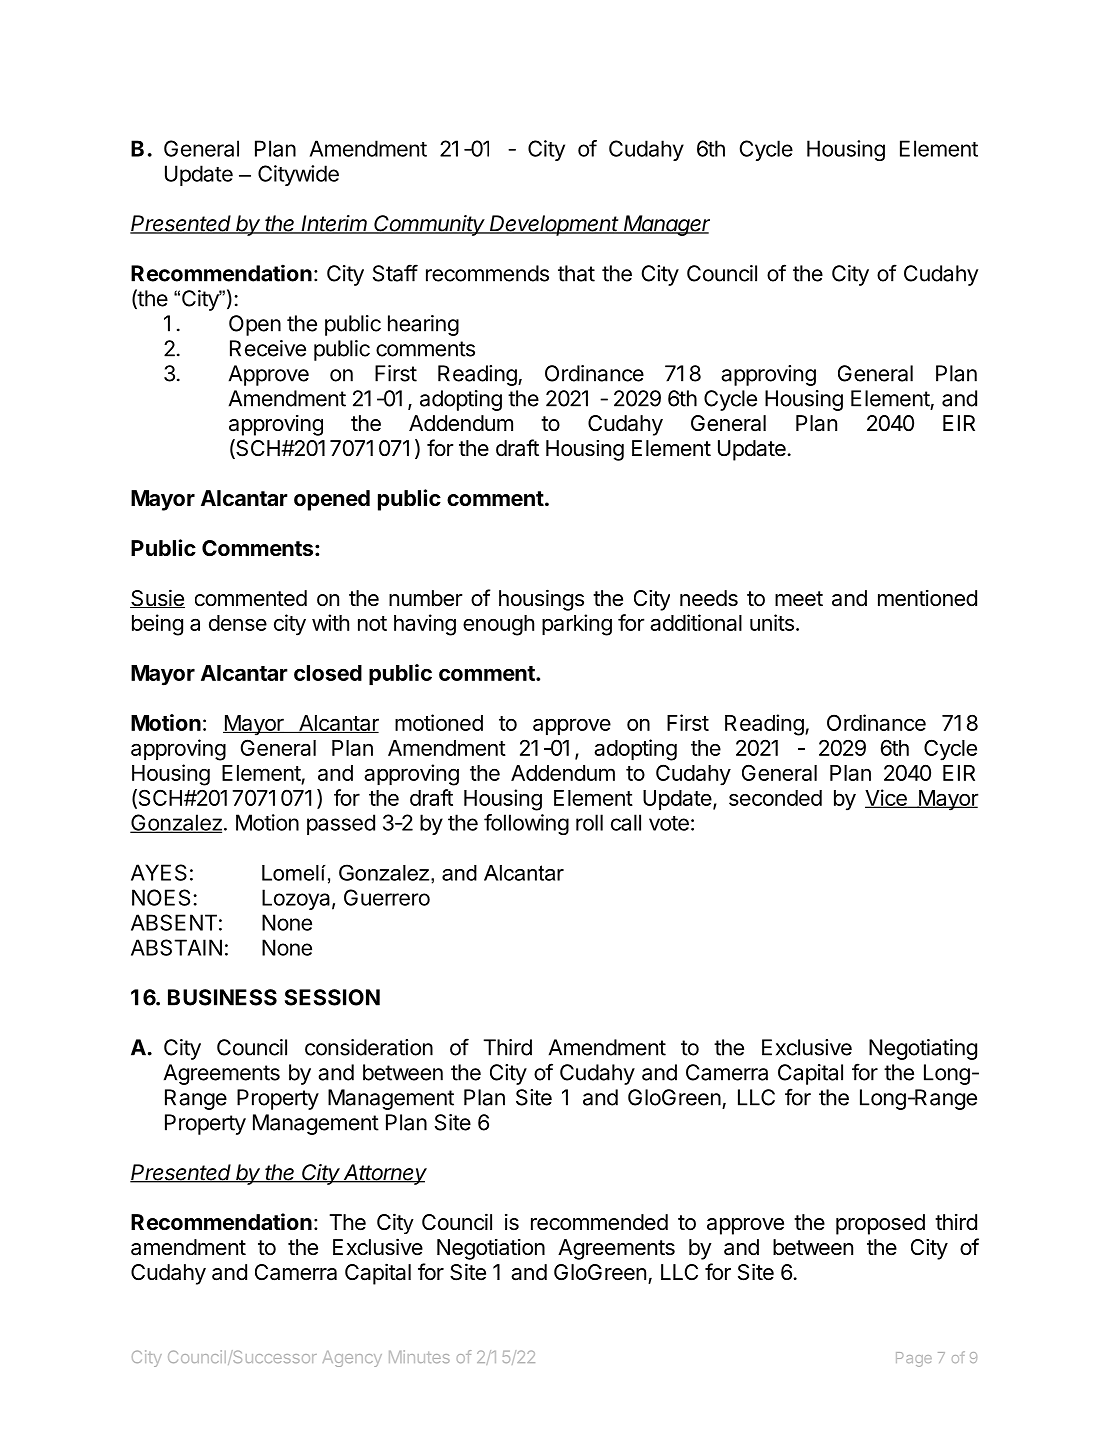 The image size is (1108, 1433). What do you see at coordinates (335, 224) in the image?
I see `Interim` at bounding box center [335, 224].
